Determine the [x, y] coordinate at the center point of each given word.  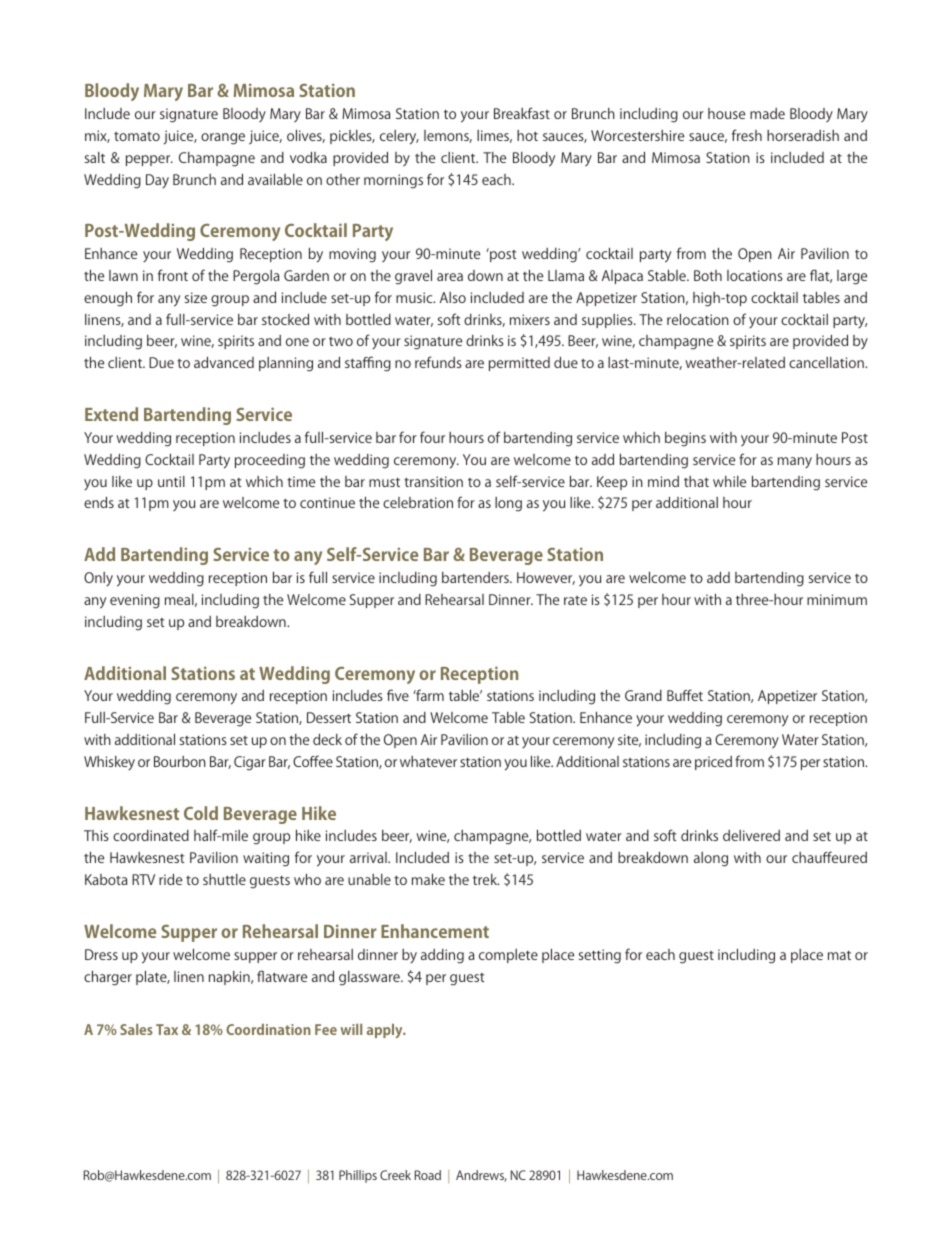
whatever [428, 761]
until [171, 481]
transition [433, 481]
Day [157, 181]
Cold [201, 813]
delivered [751, 835]
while [729, 481]
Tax [167, 1029]
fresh [747, 135]
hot [527, 135]
